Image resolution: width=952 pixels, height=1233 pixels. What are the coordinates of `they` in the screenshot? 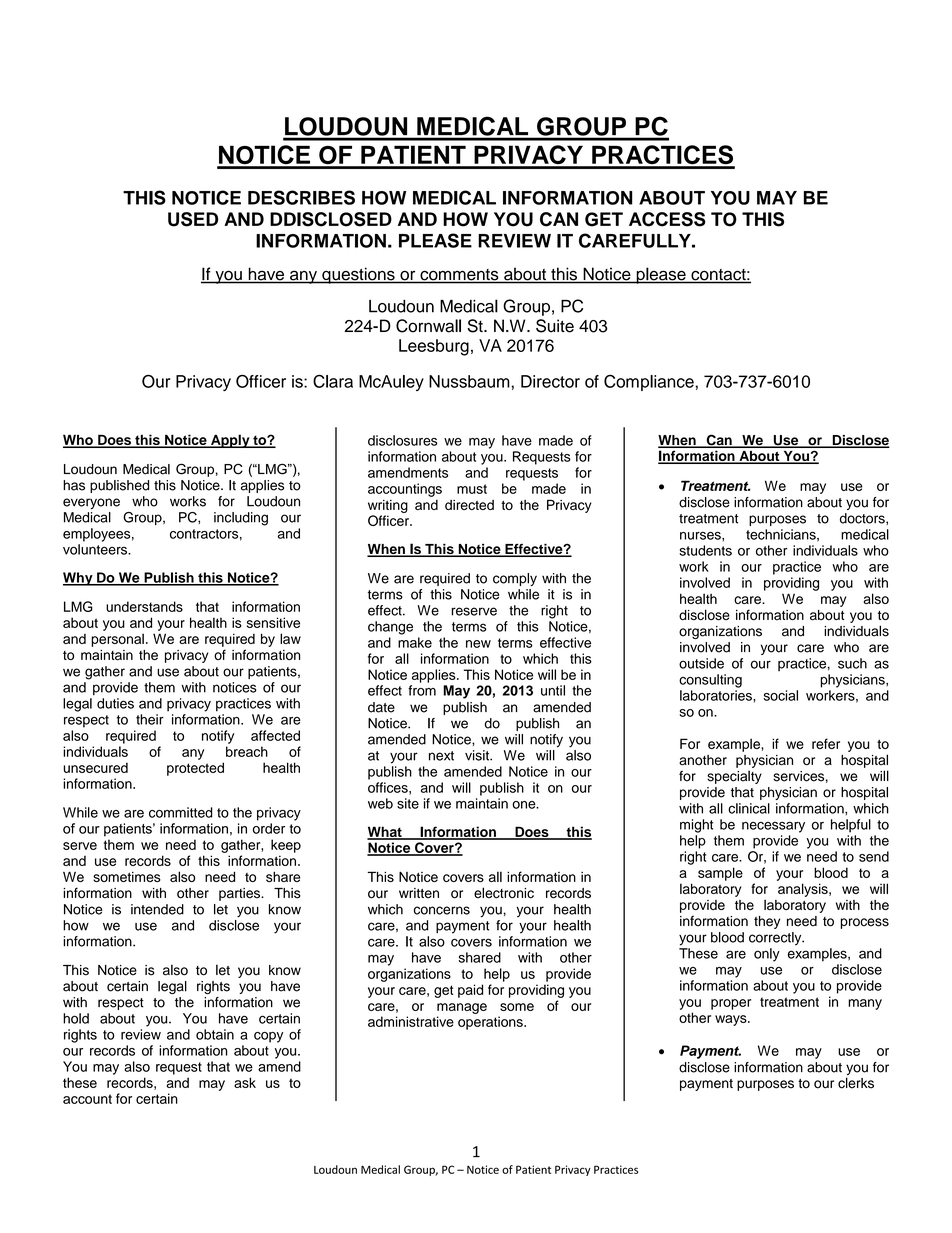 It's located at (767, 922).
